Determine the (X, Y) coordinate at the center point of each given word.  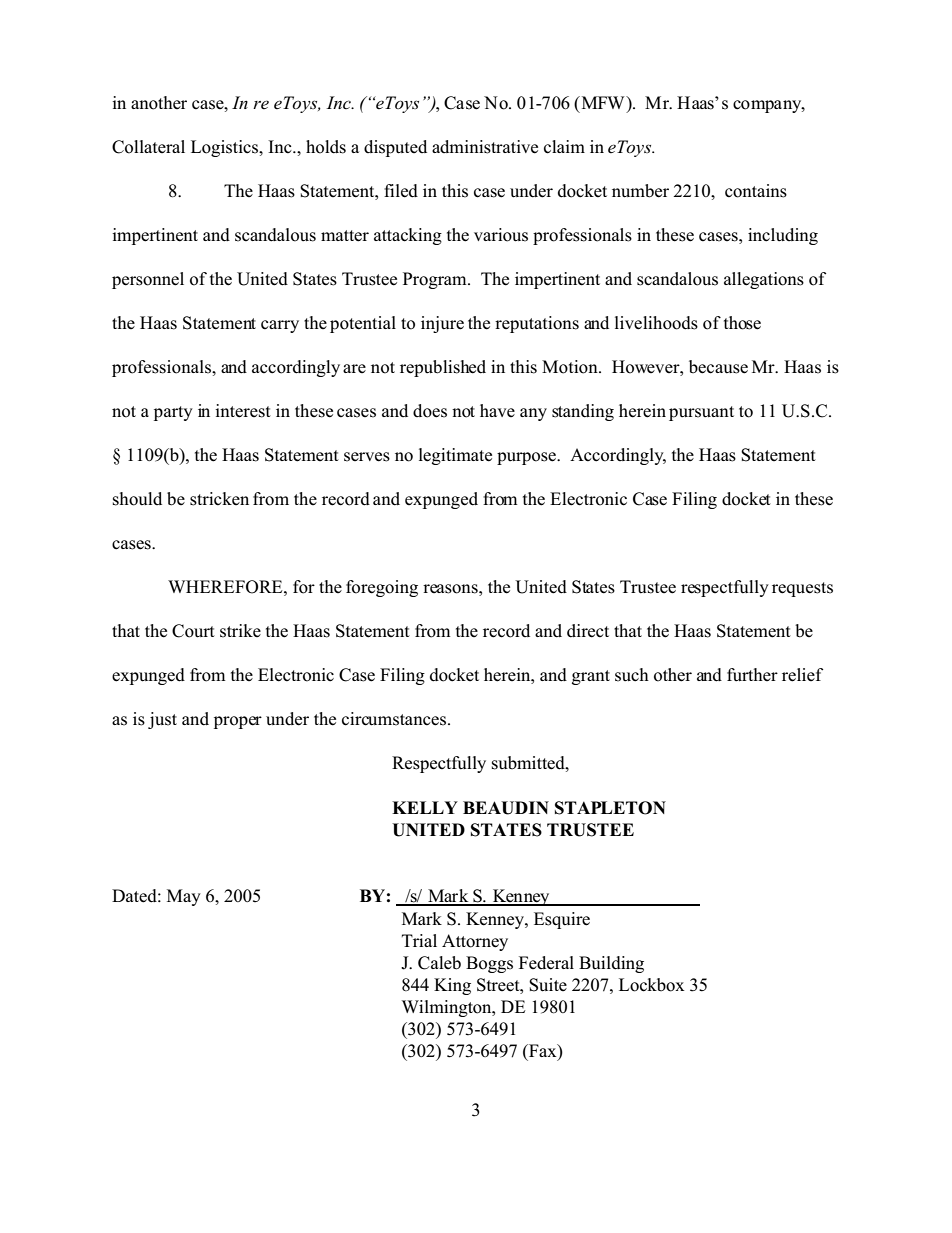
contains (756, 191)
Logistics (226, 148)
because (718, 367)
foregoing (382, 588)
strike (240, 631)
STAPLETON (610, 808)
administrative (485, 147)
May (184, 897)
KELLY (425, 807)
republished (443, 368)
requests (802, 589)
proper (238, 722)
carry (280, 326)
